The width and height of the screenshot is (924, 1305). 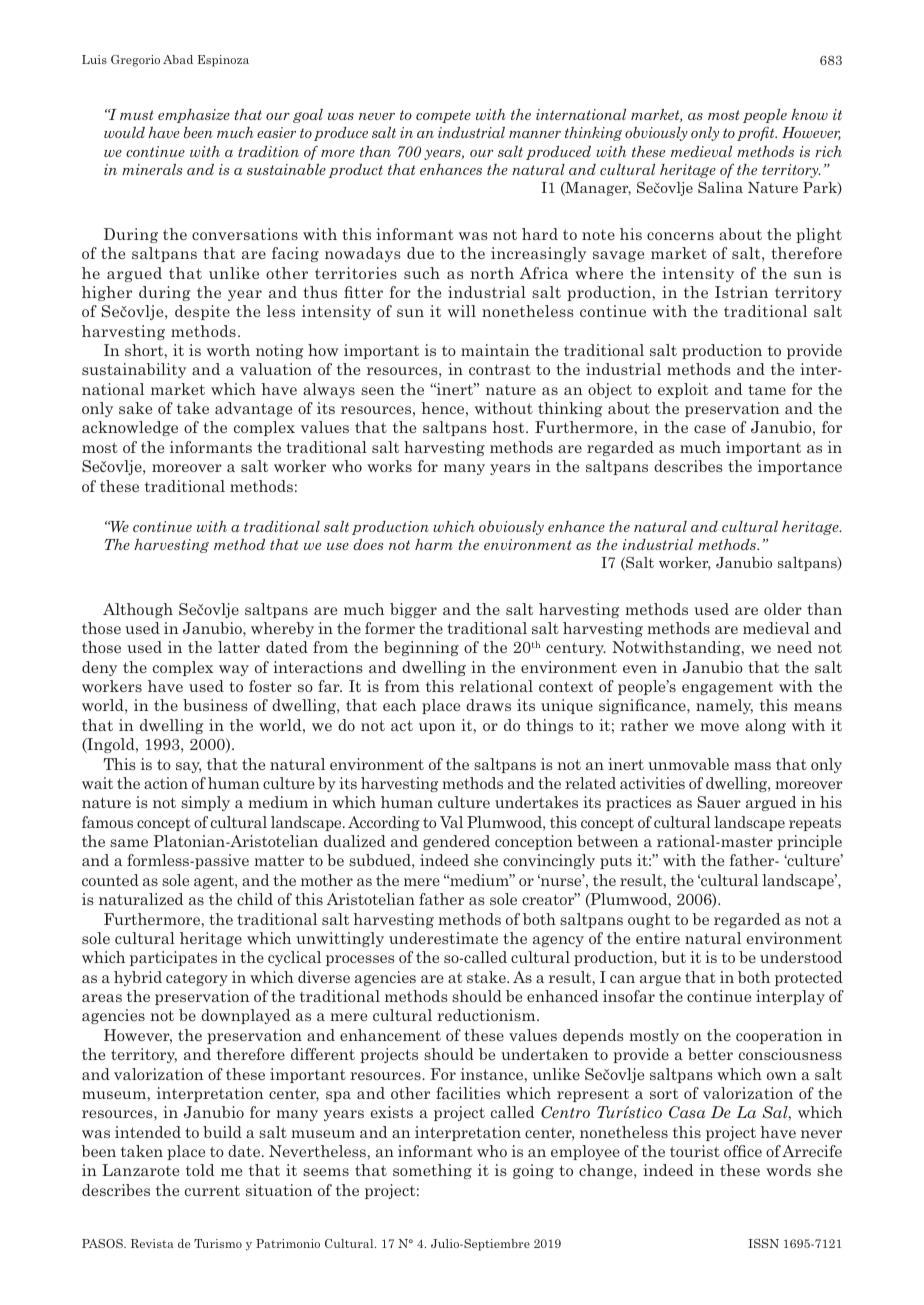 I want to click on host, so click(x=509, y=427).
